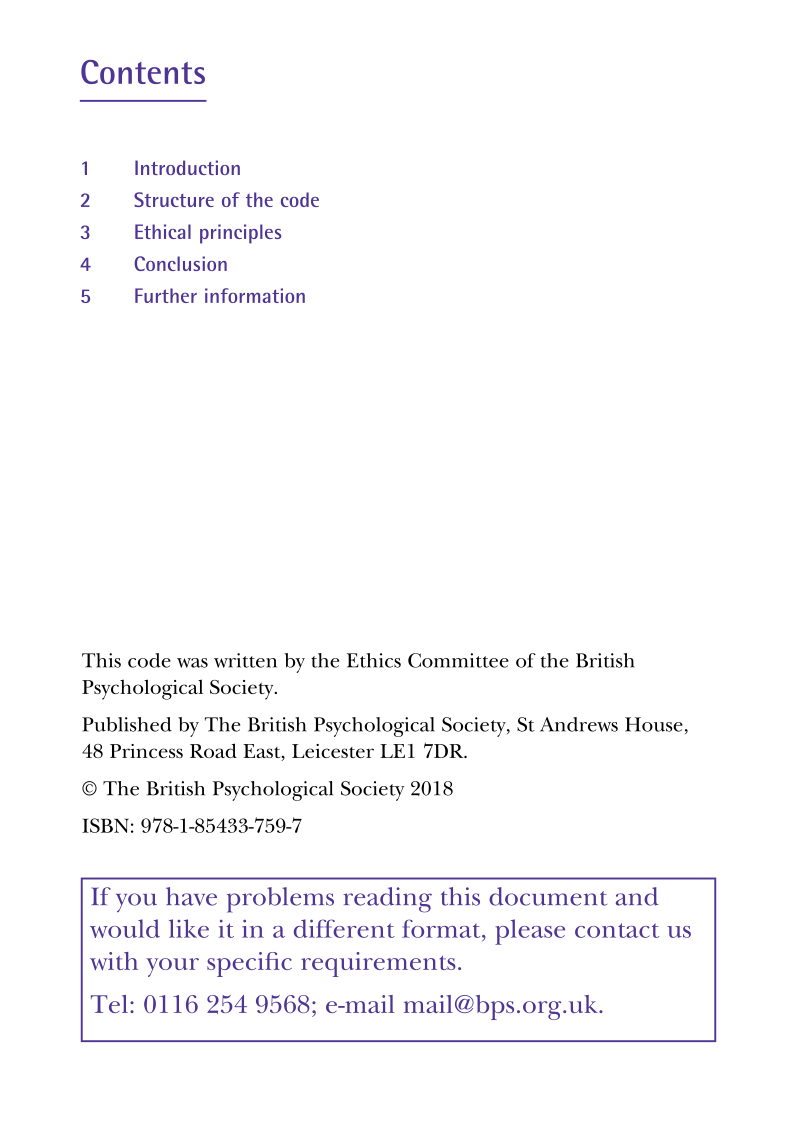  Describe the element at coordinates (143, 72) in the image. I see `Contents` at that location.
